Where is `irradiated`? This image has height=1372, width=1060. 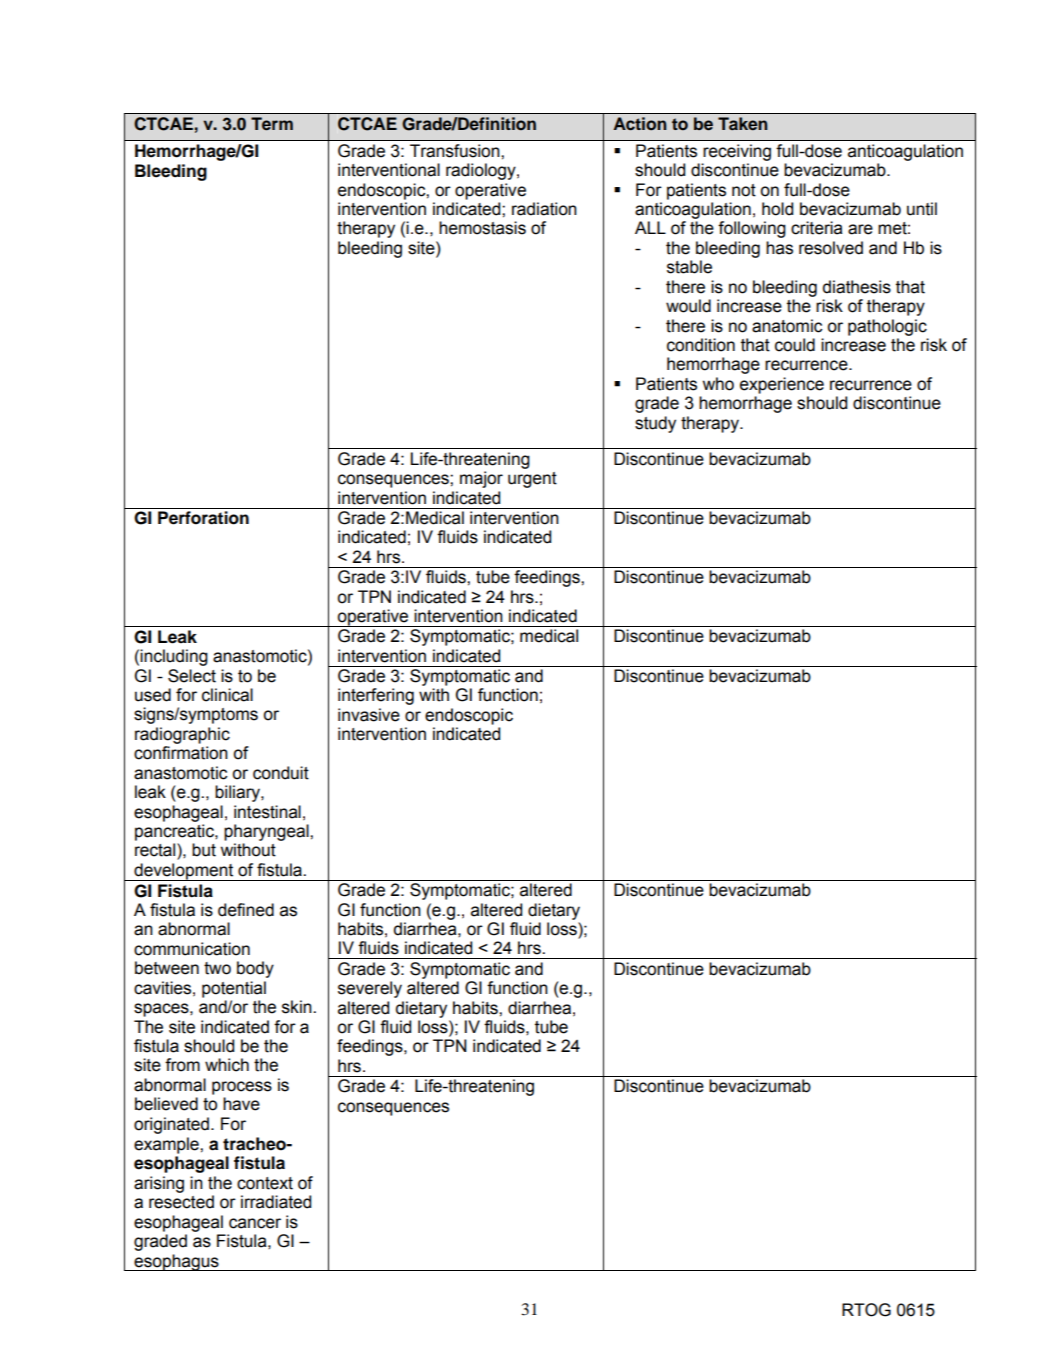 irradiated is located at coordinates (276, 1202).
